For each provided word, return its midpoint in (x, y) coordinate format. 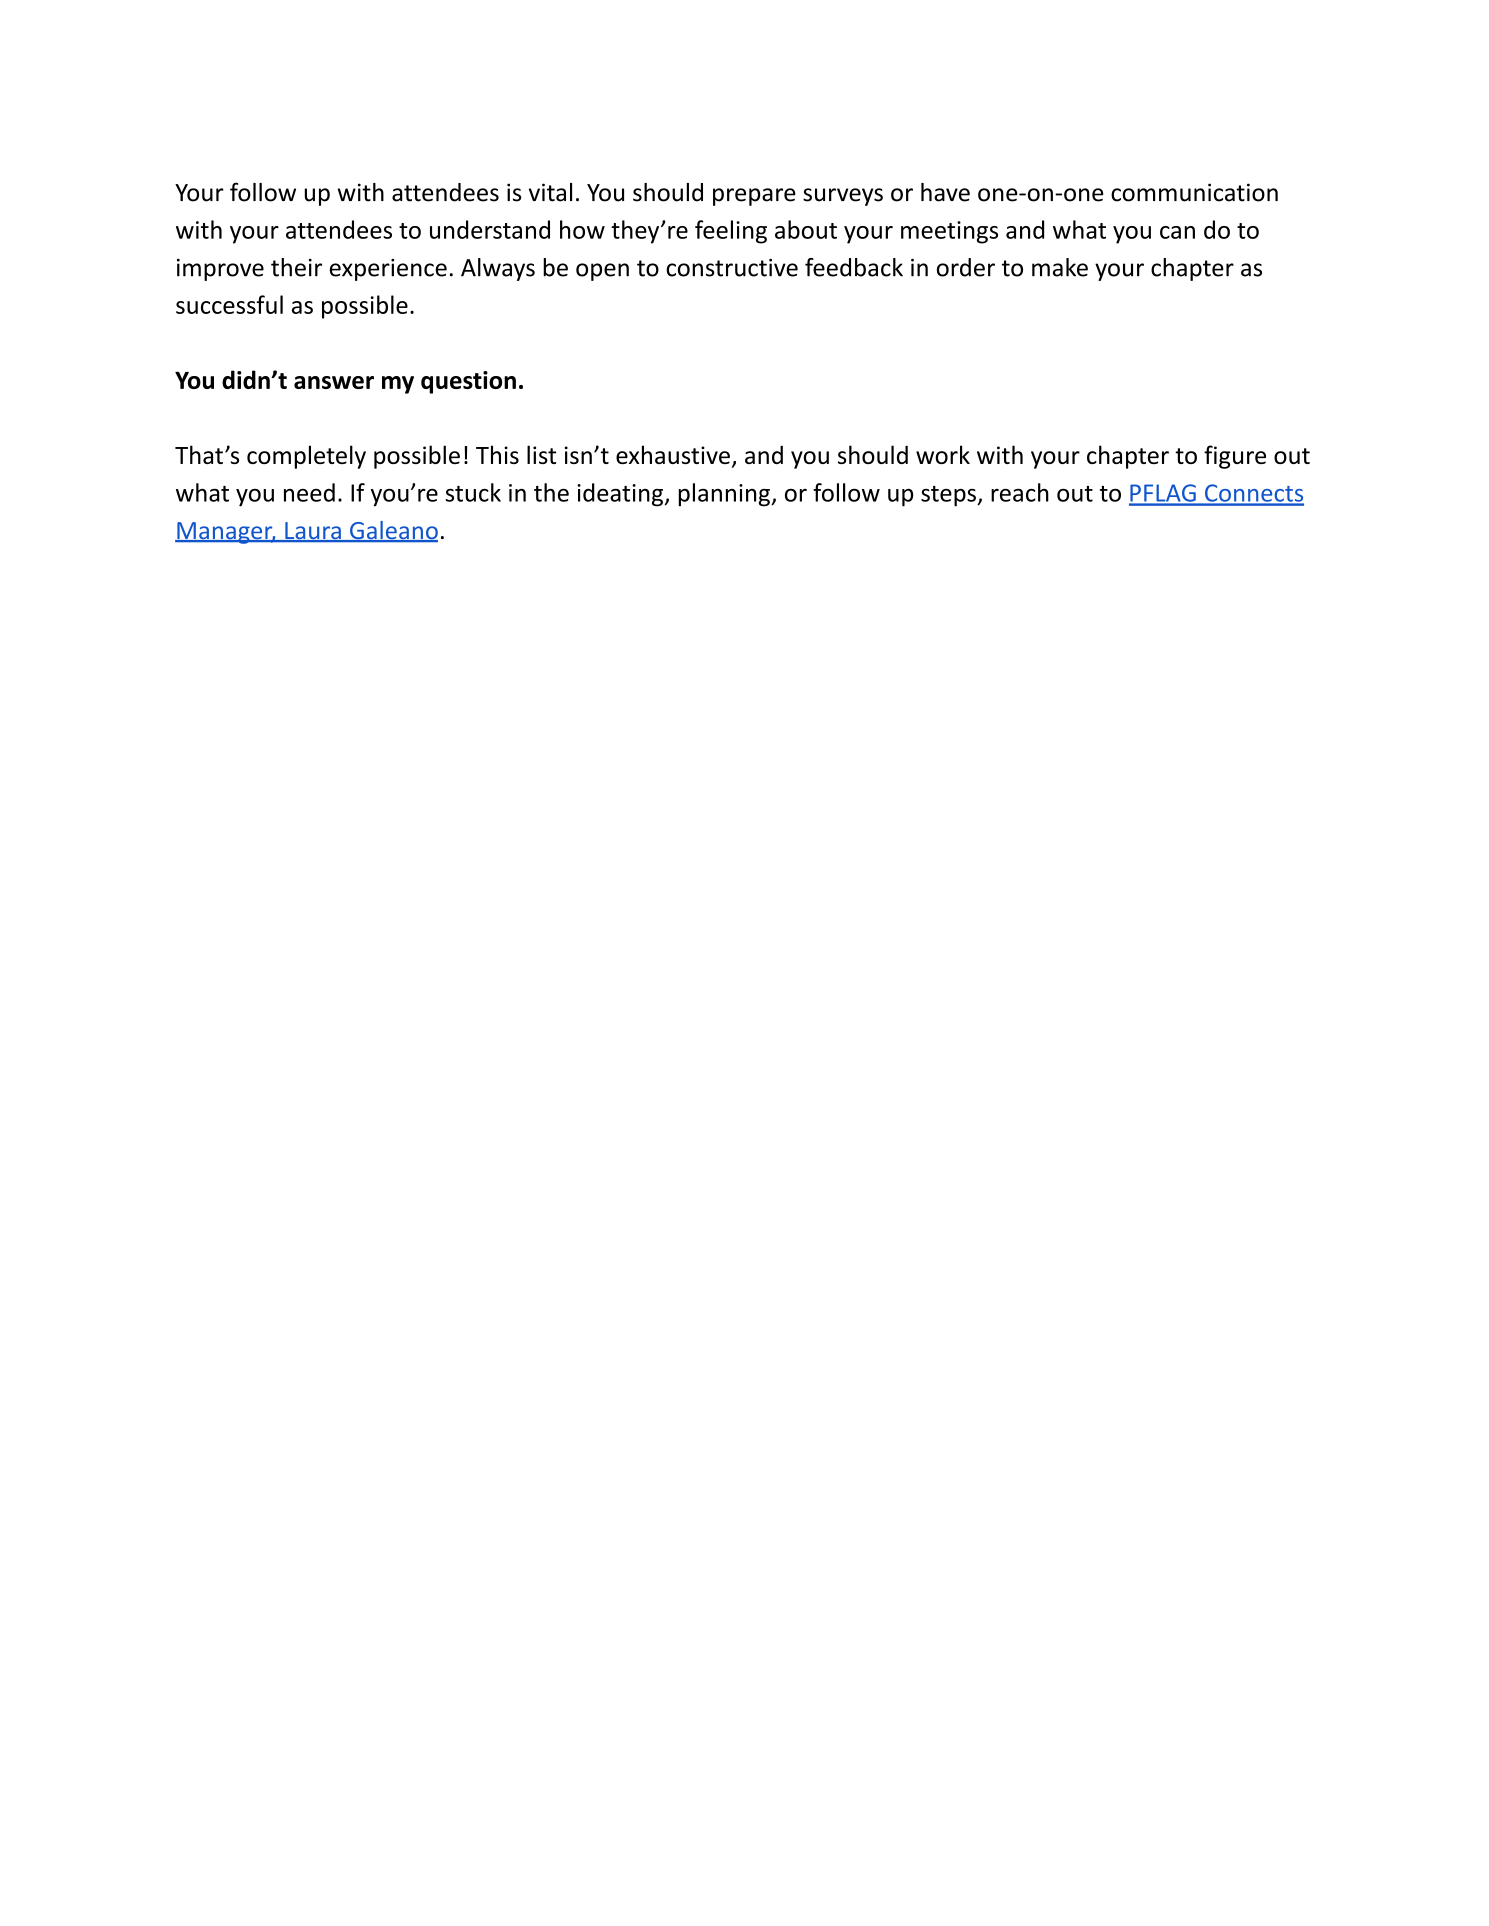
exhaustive (673, 454)
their (296, 267)
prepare (754, 197)
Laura (313, 532)
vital (550, 192)
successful (229, 304)
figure (1235, 457)
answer (334, 382)
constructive (732, 268)
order (966, 267)
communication (1194, 192)
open (602, 272)
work (943, 454)
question (468, 382)
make (1060, 267)
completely (306, 457)
